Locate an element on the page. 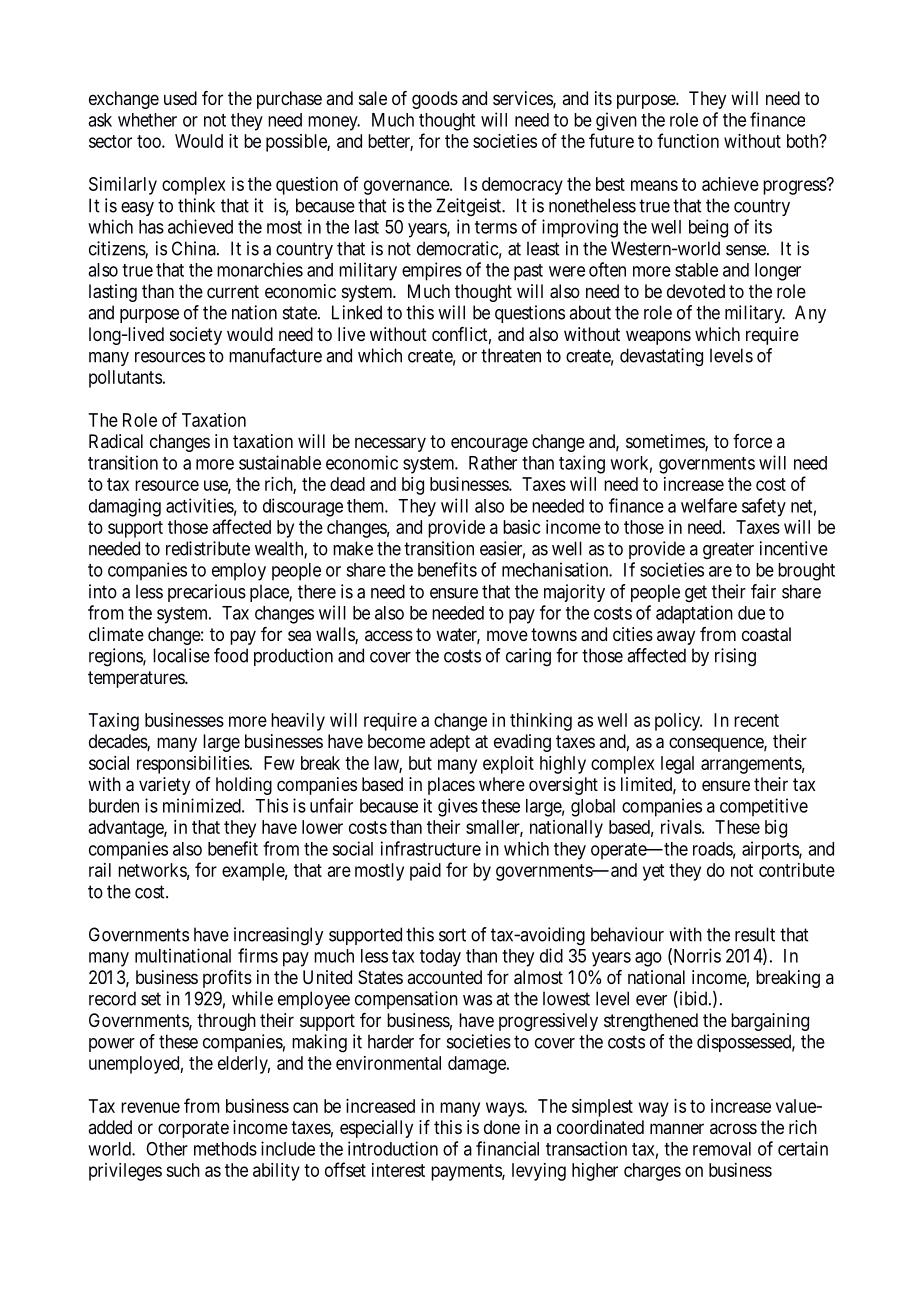 The image size is (924, 1308). done is located at coordinates (502, 1127).
